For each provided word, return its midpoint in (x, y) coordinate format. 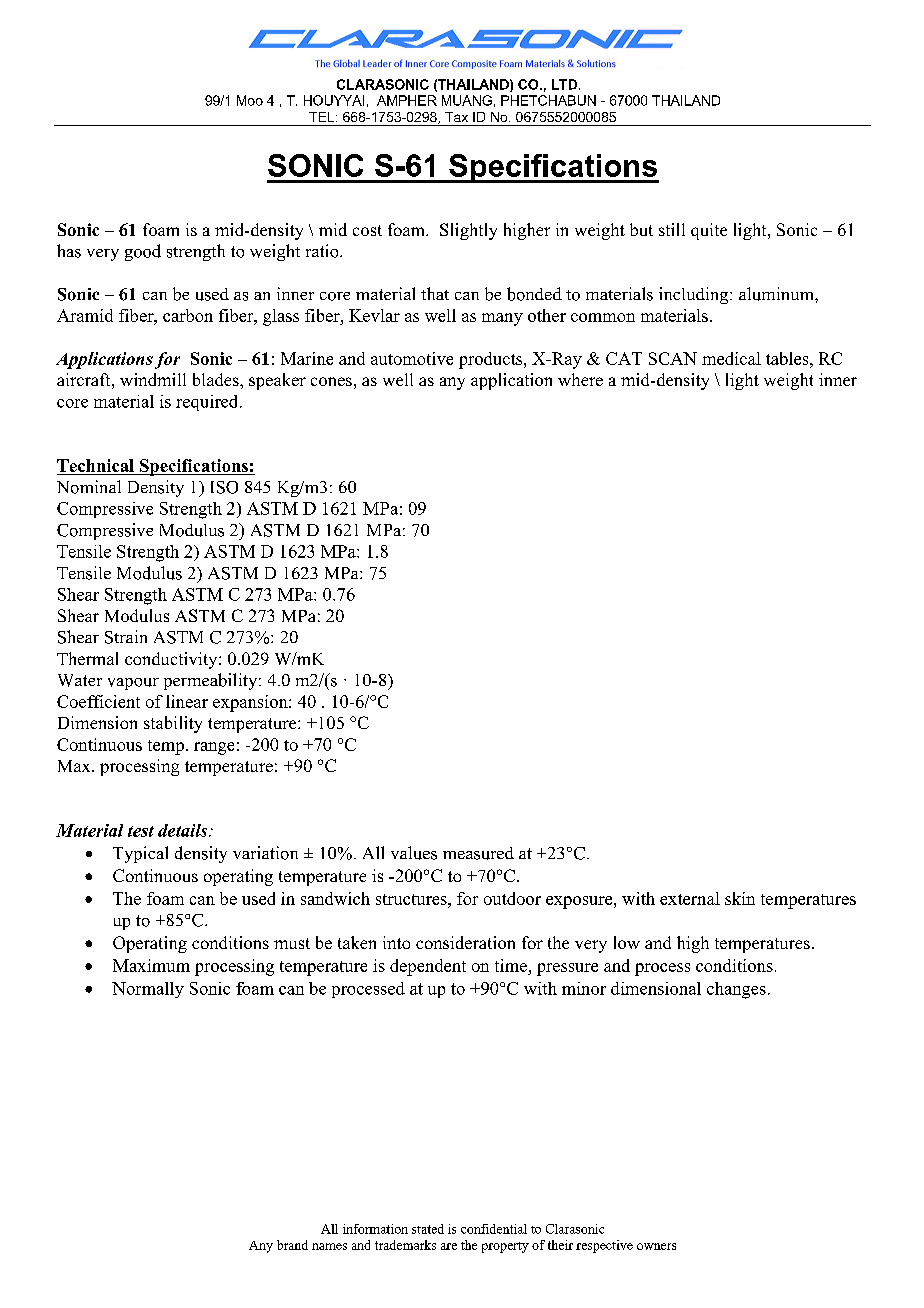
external (690, 898)
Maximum (151, 965)
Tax (456, 117)
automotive (412, 358)
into (396, 942)
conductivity (172, 660)
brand (292, 1245)
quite (709, 231)
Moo (250, 100)
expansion (251, 703)
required (208, 403)
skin (740, 898)
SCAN (673, 358)
